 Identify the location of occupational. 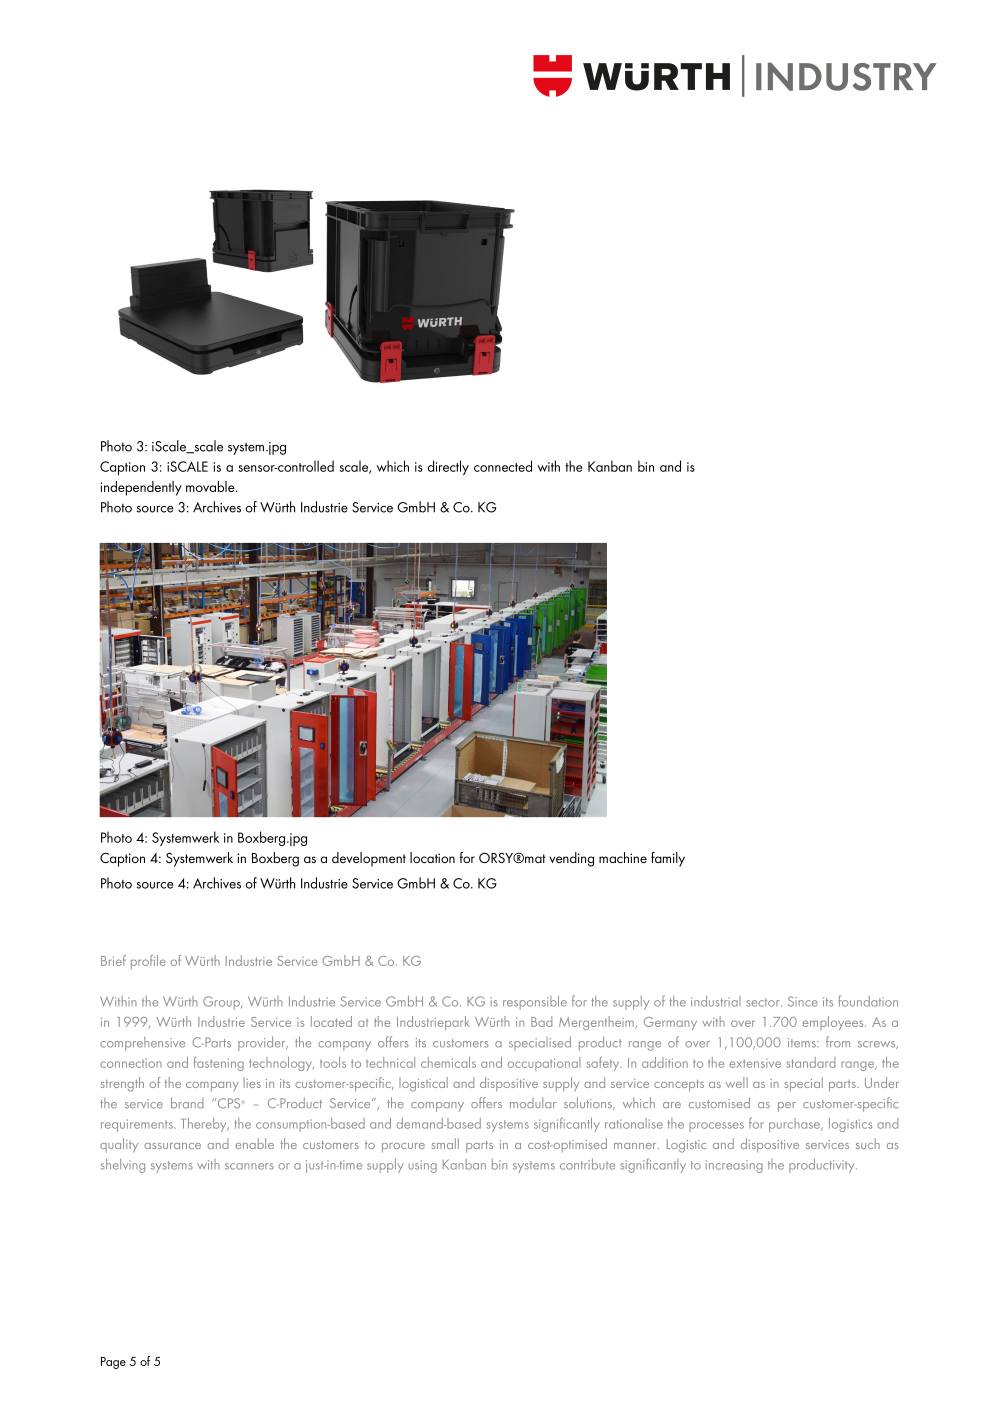
(544, 1064).
